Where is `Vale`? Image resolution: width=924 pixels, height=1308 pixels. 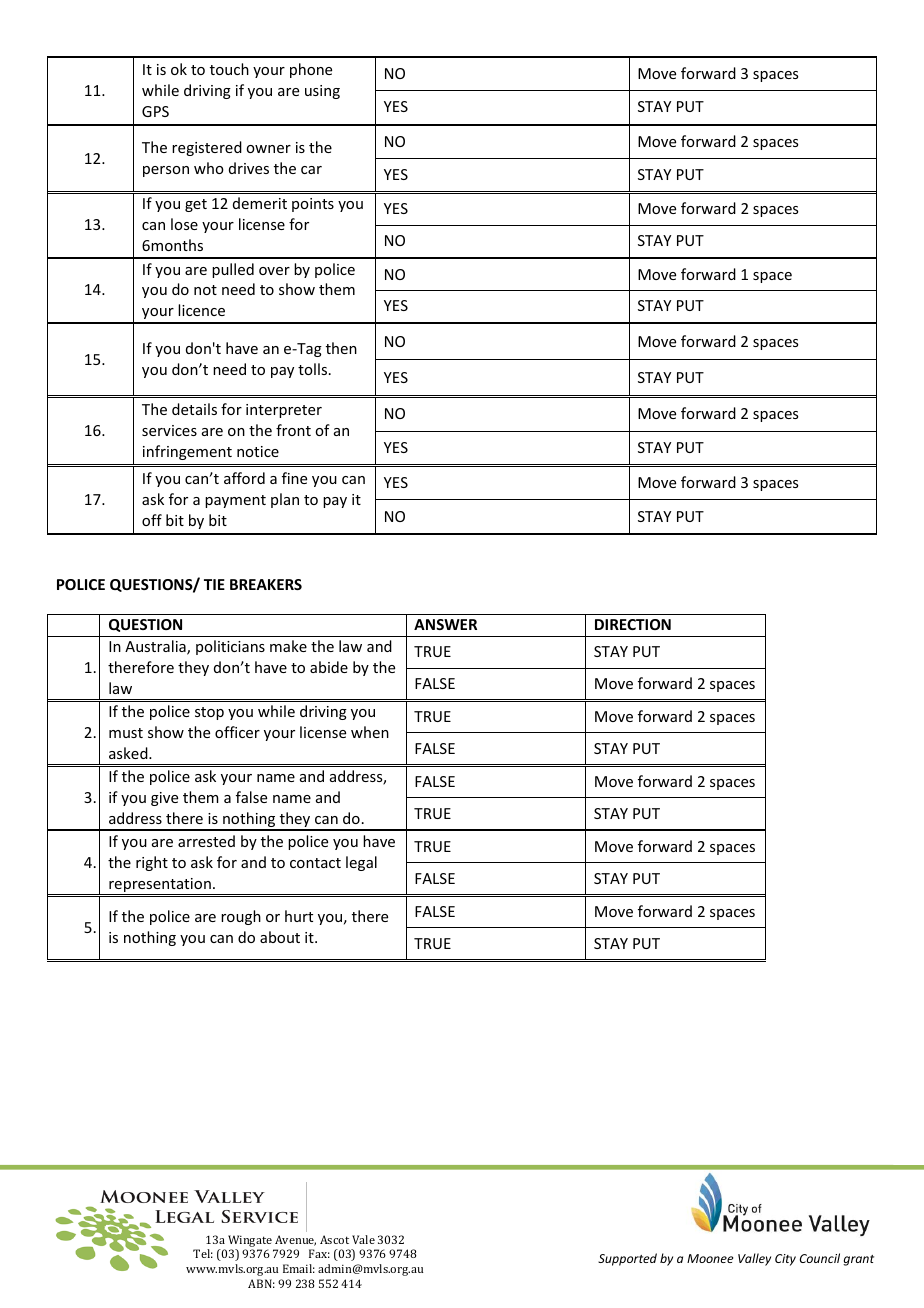 Vale is located at coordinates (363, 1239).
